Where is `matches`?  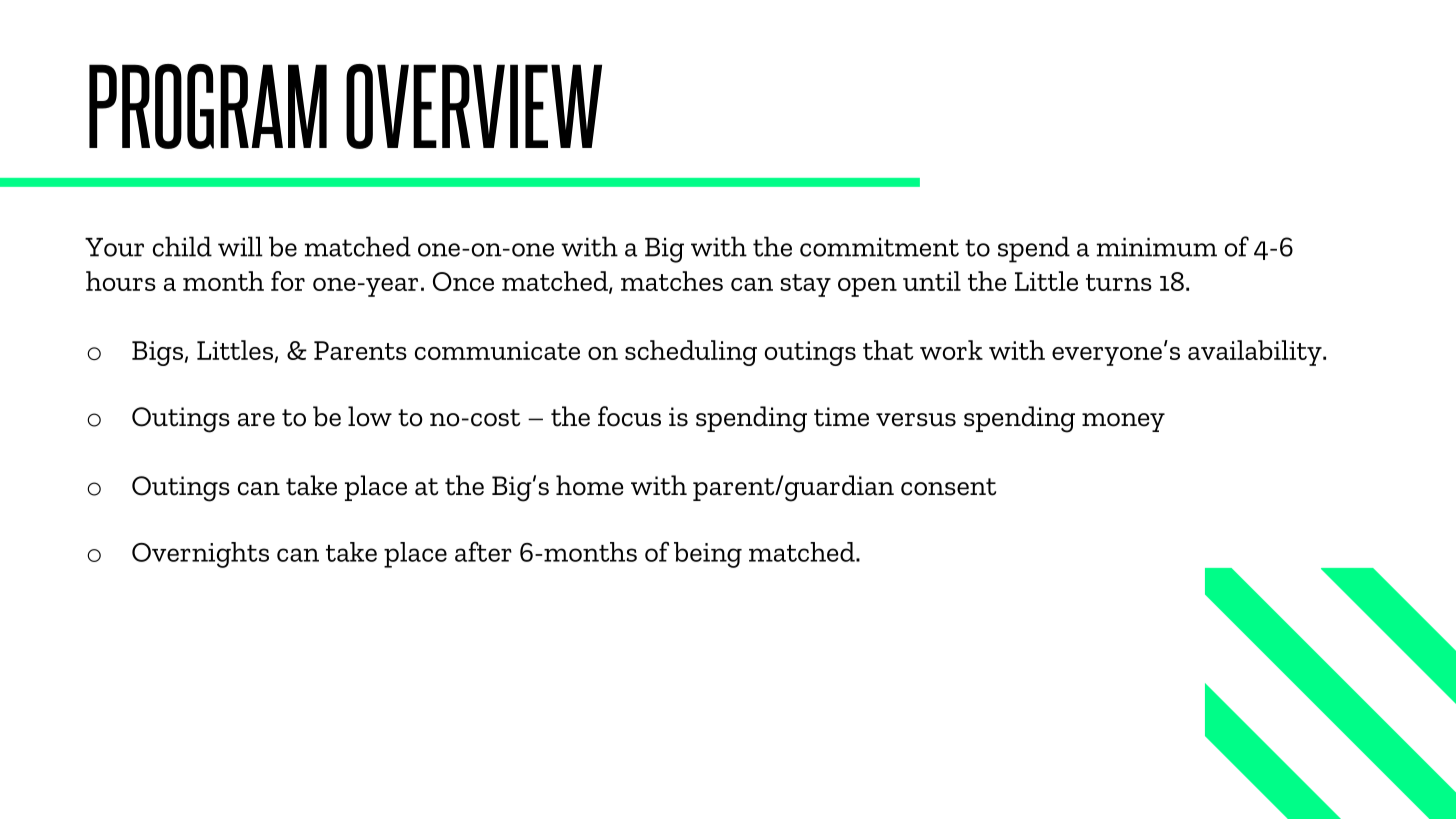 matches is located at coordinates (672, 281).
